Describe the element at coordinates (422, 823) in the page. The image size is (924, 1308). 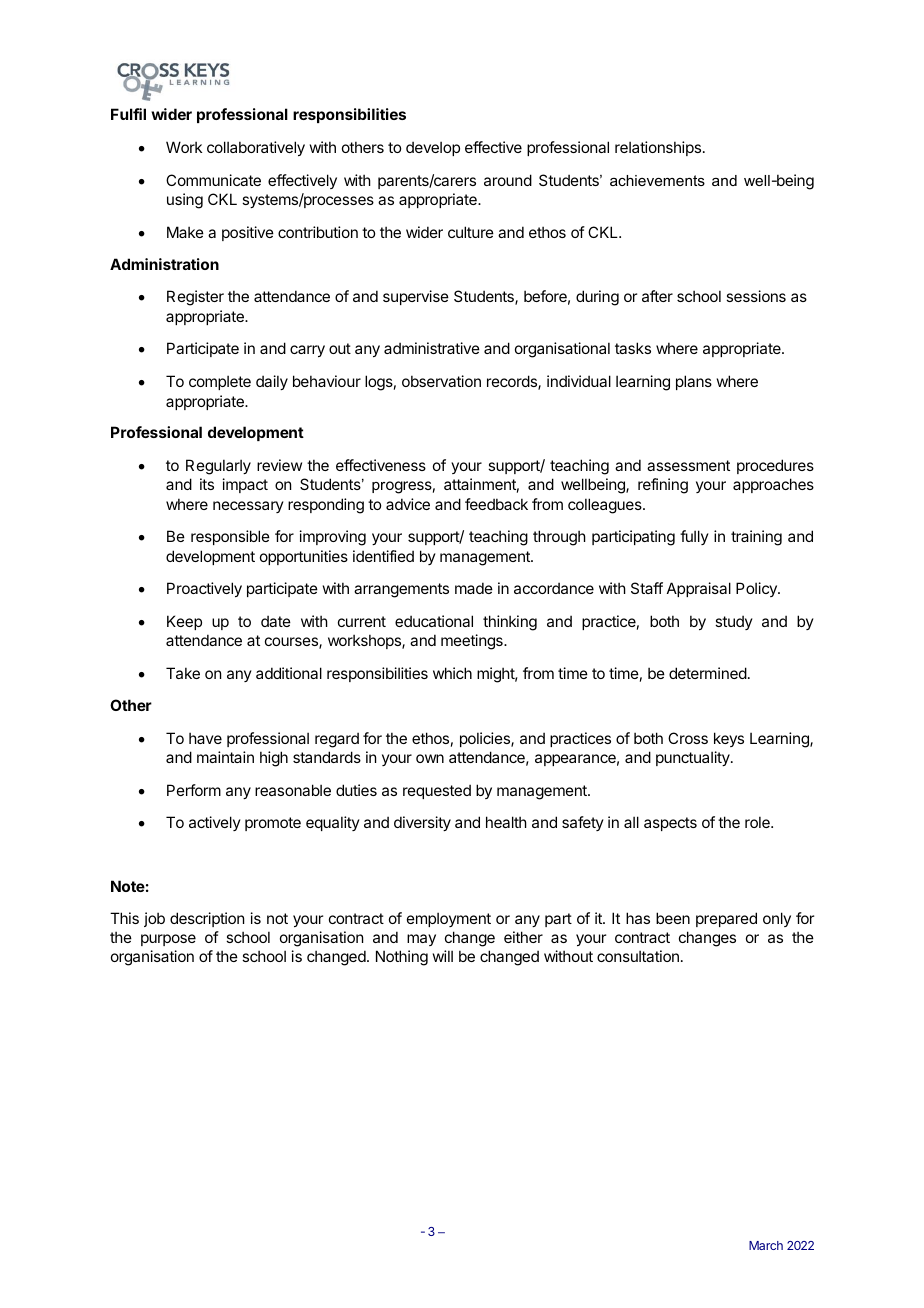
I see `diversity` at that location.
